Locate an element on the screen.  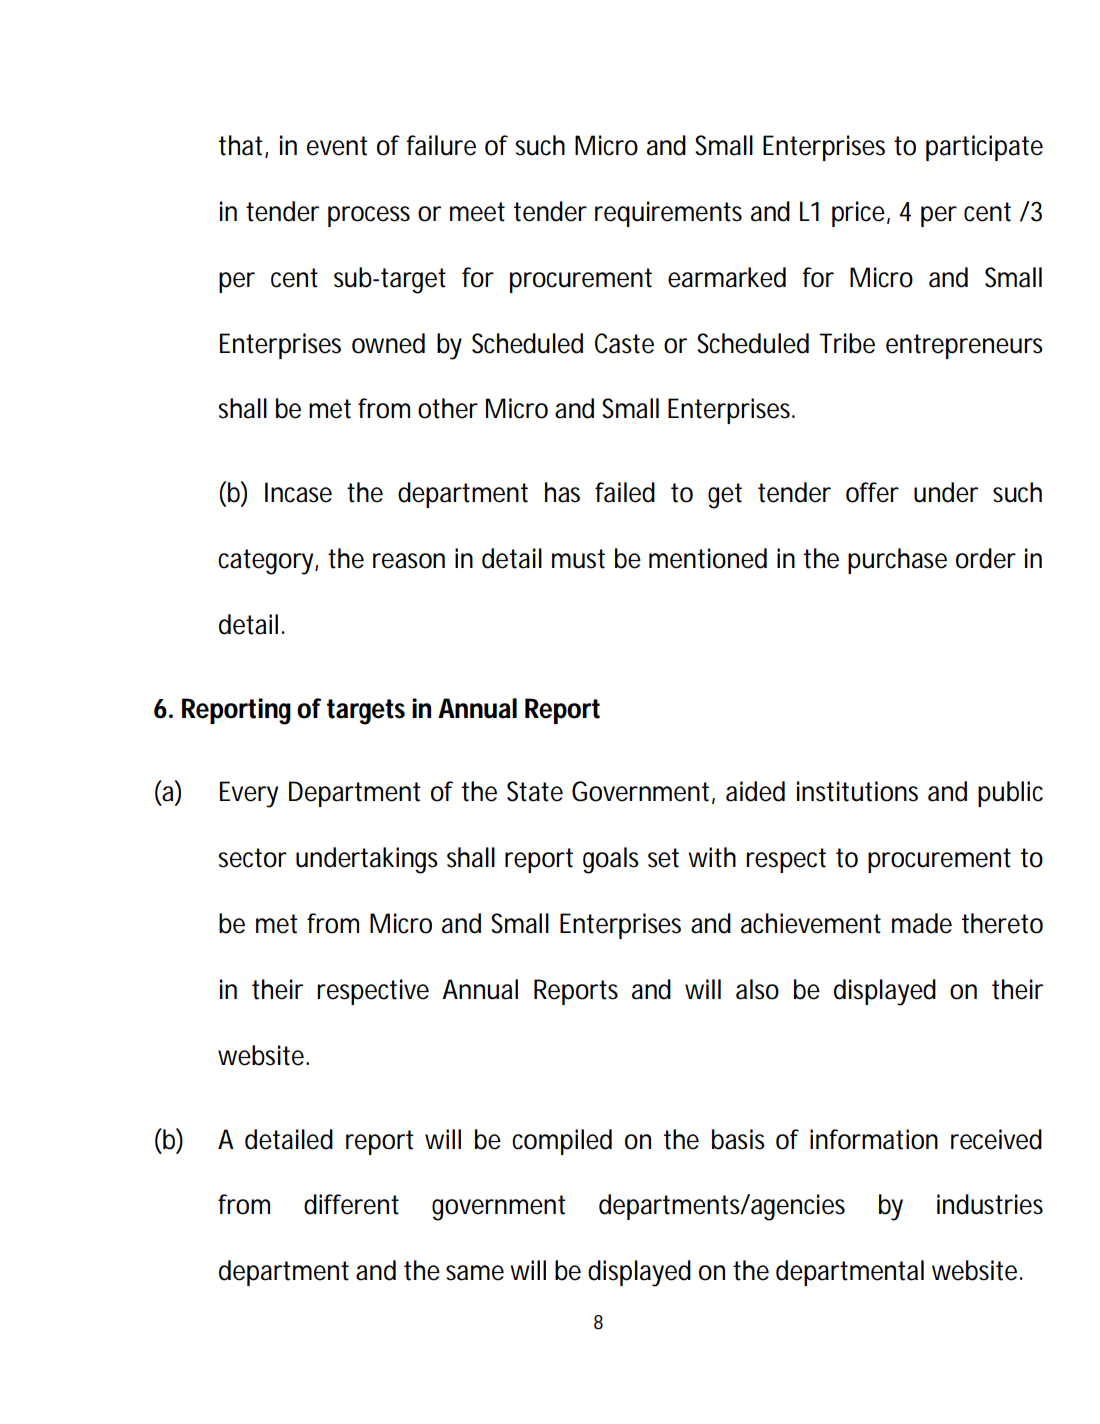
different is located at coordinates (351, 1204).
